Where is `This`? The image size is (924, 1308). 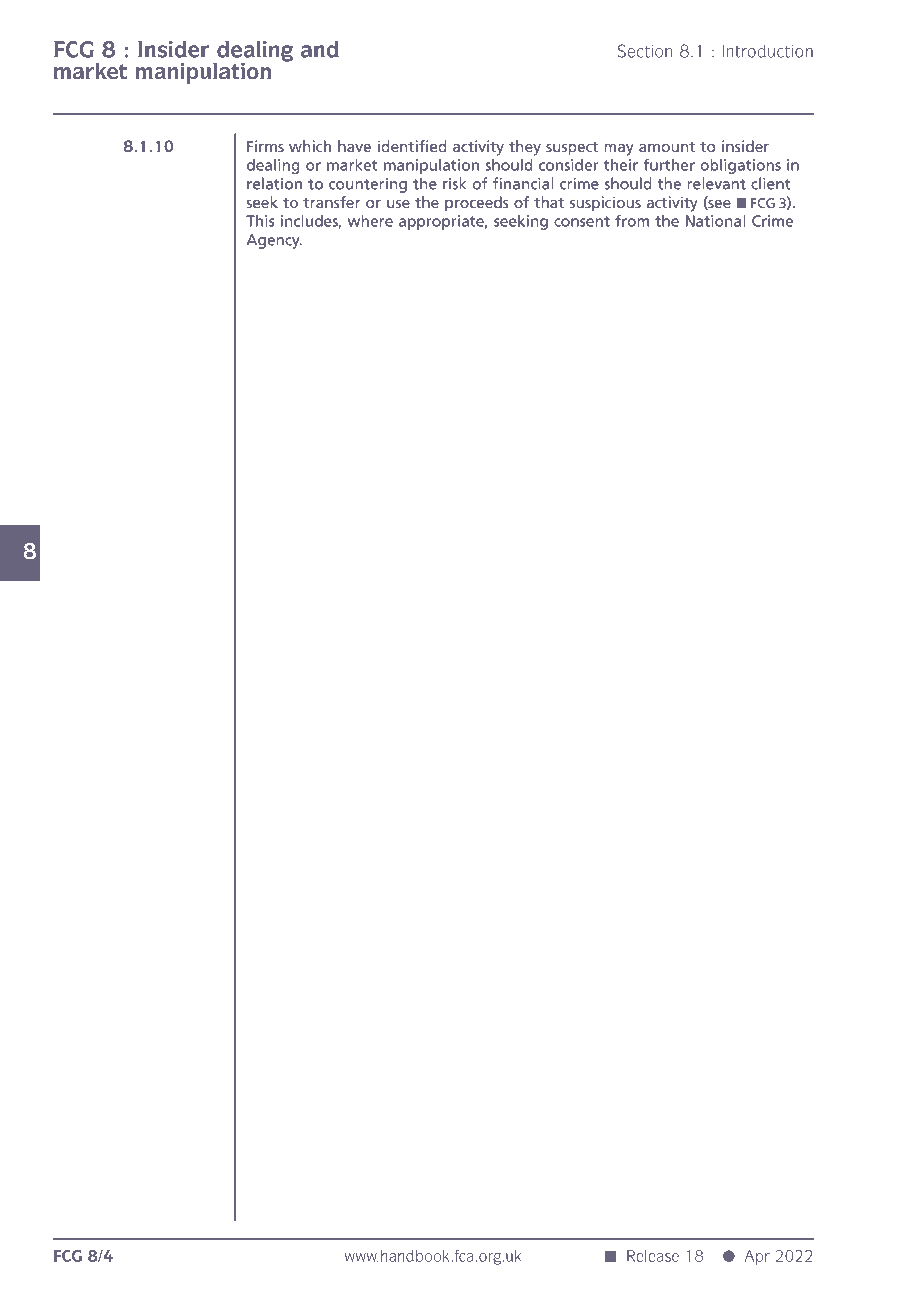 This is located at coordinates (260, 221).
